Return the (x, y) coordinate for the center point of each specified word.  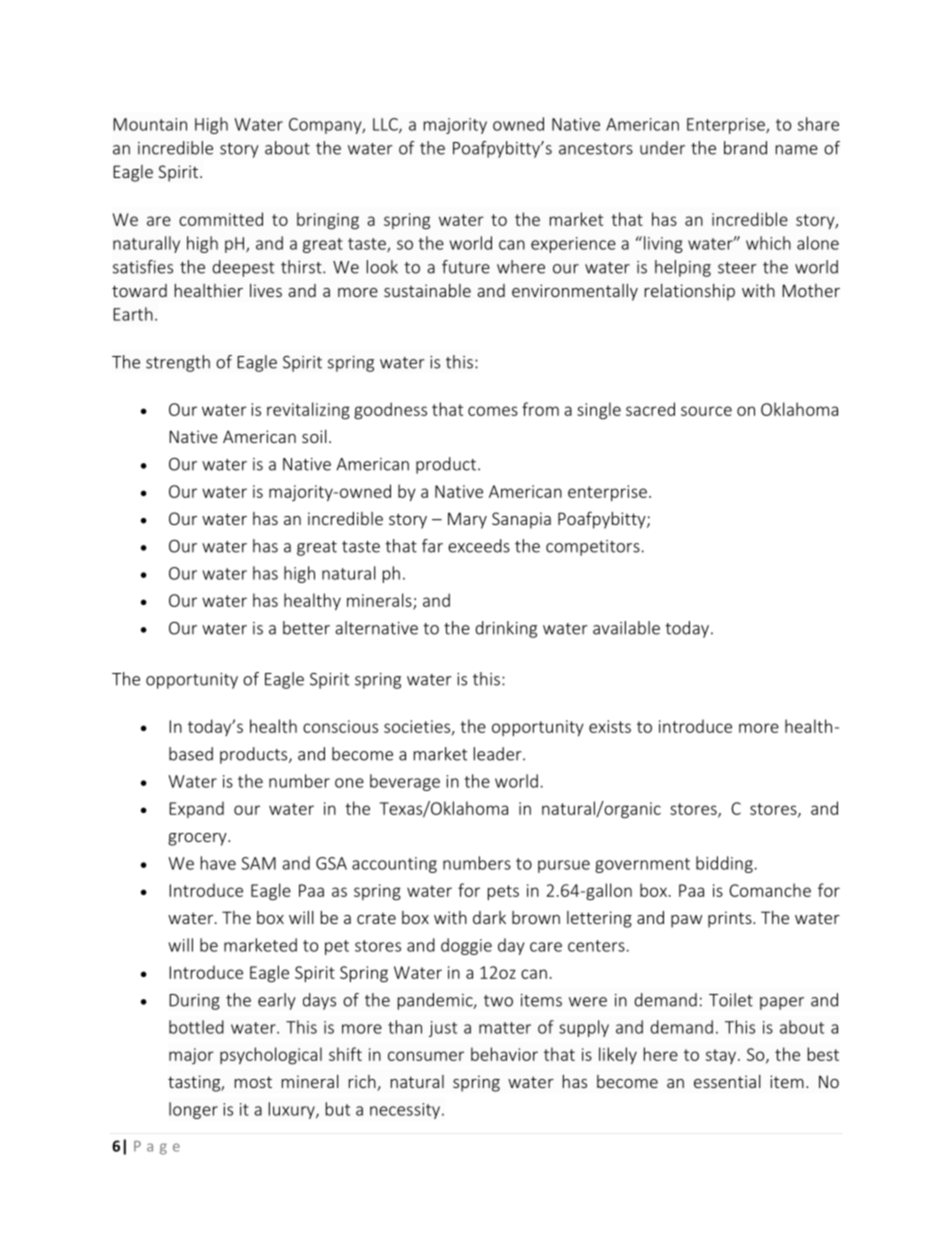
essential (727, 1081)
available (626, 628)
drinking (506, 629)
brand (745, 148)
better (306, 628)
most (253, 1082)
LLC (386, 125)
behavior (504, 1054)
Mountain (150, 124)
